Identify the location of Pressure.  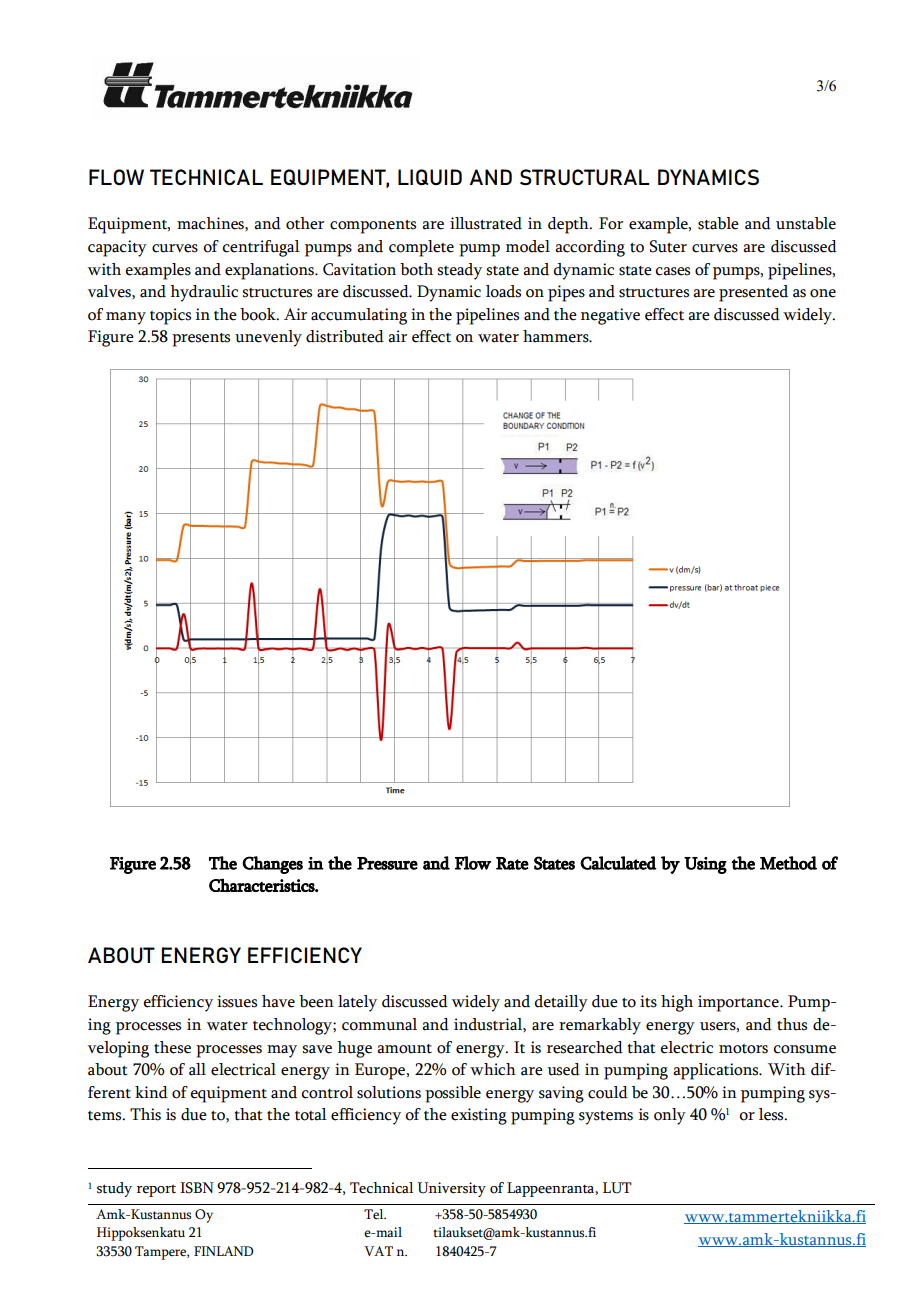
(387, 863).
